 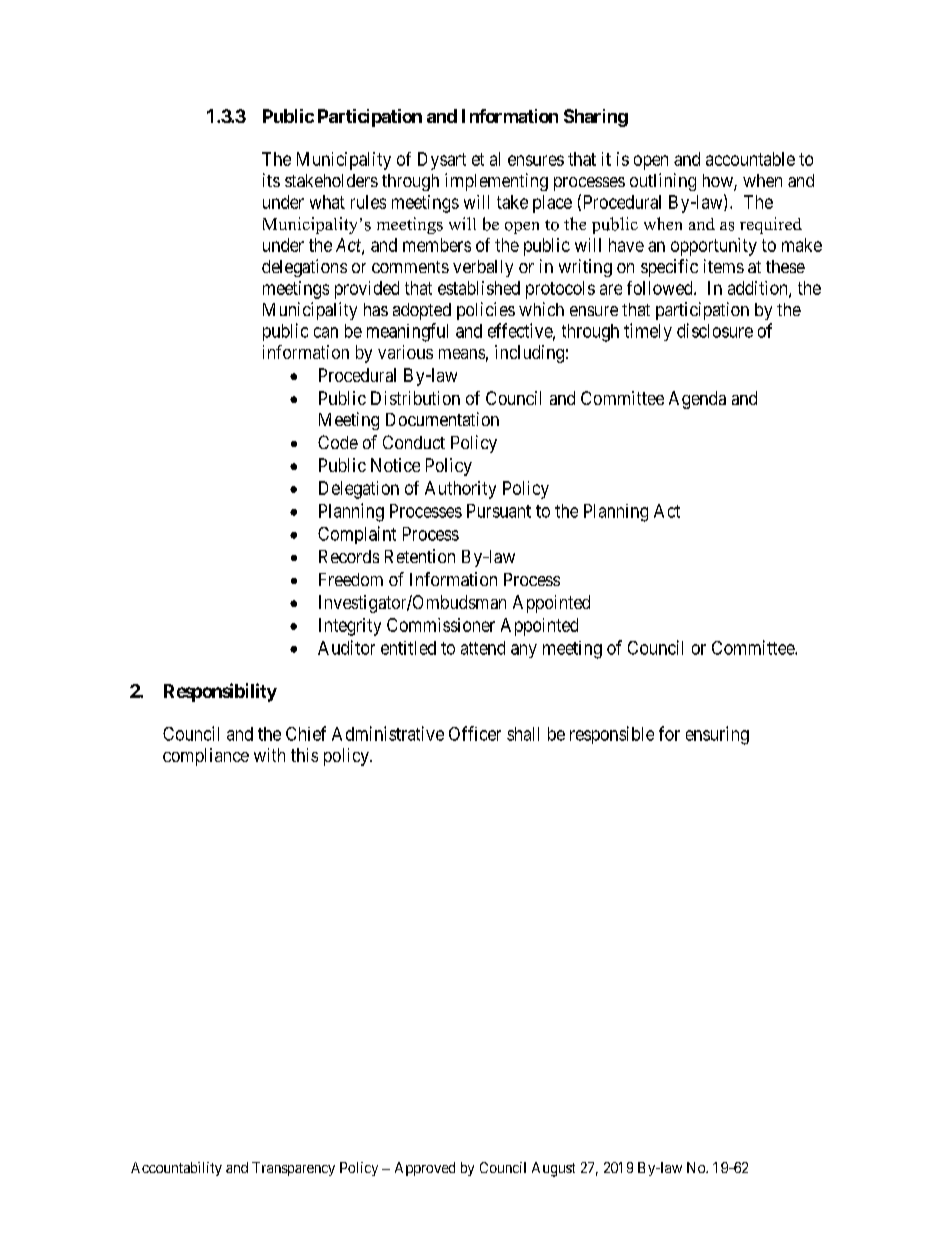 I want to click on Transparency, so click(x=293, y=1169).
